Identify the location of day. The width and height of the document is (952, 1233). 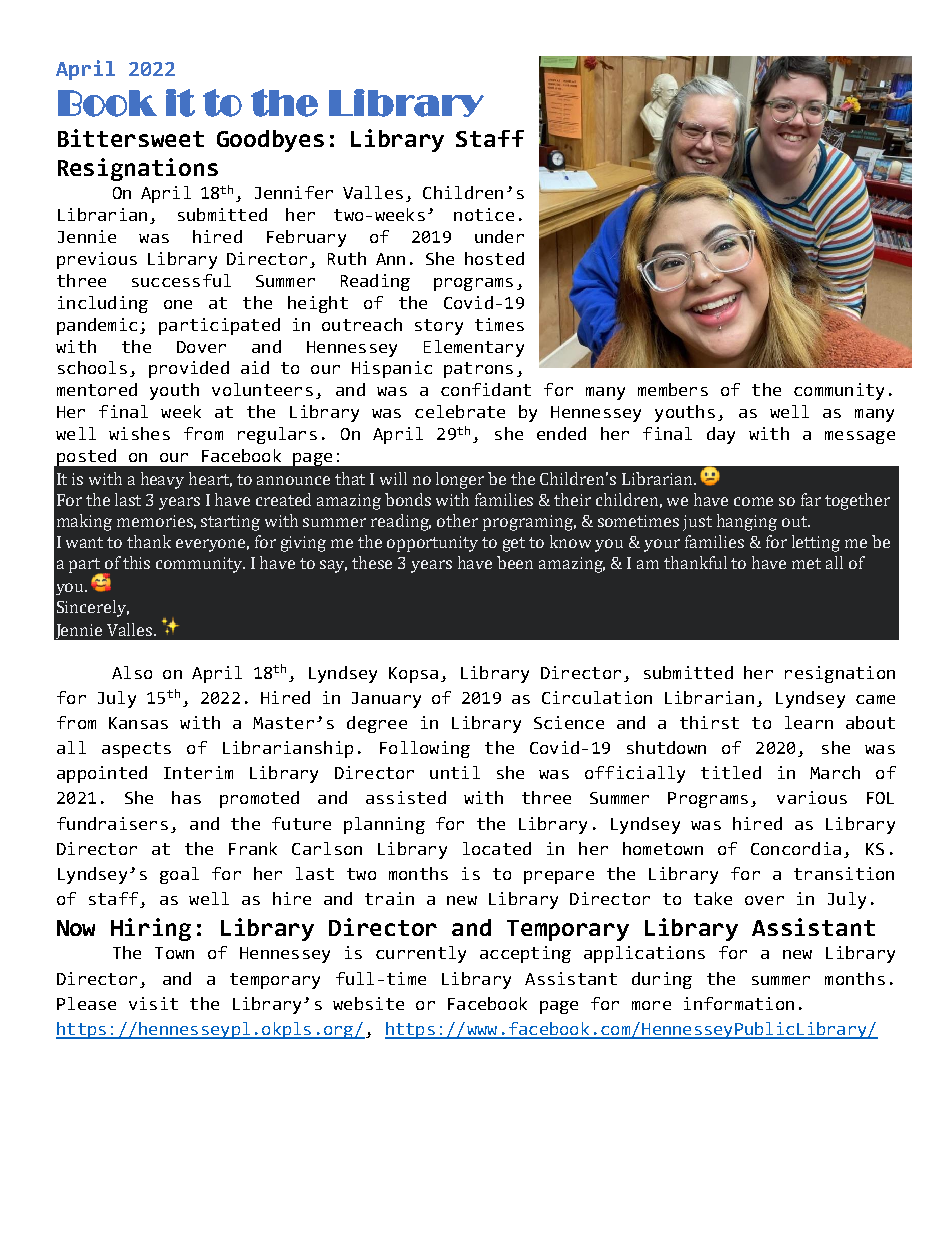
(721, 435).
